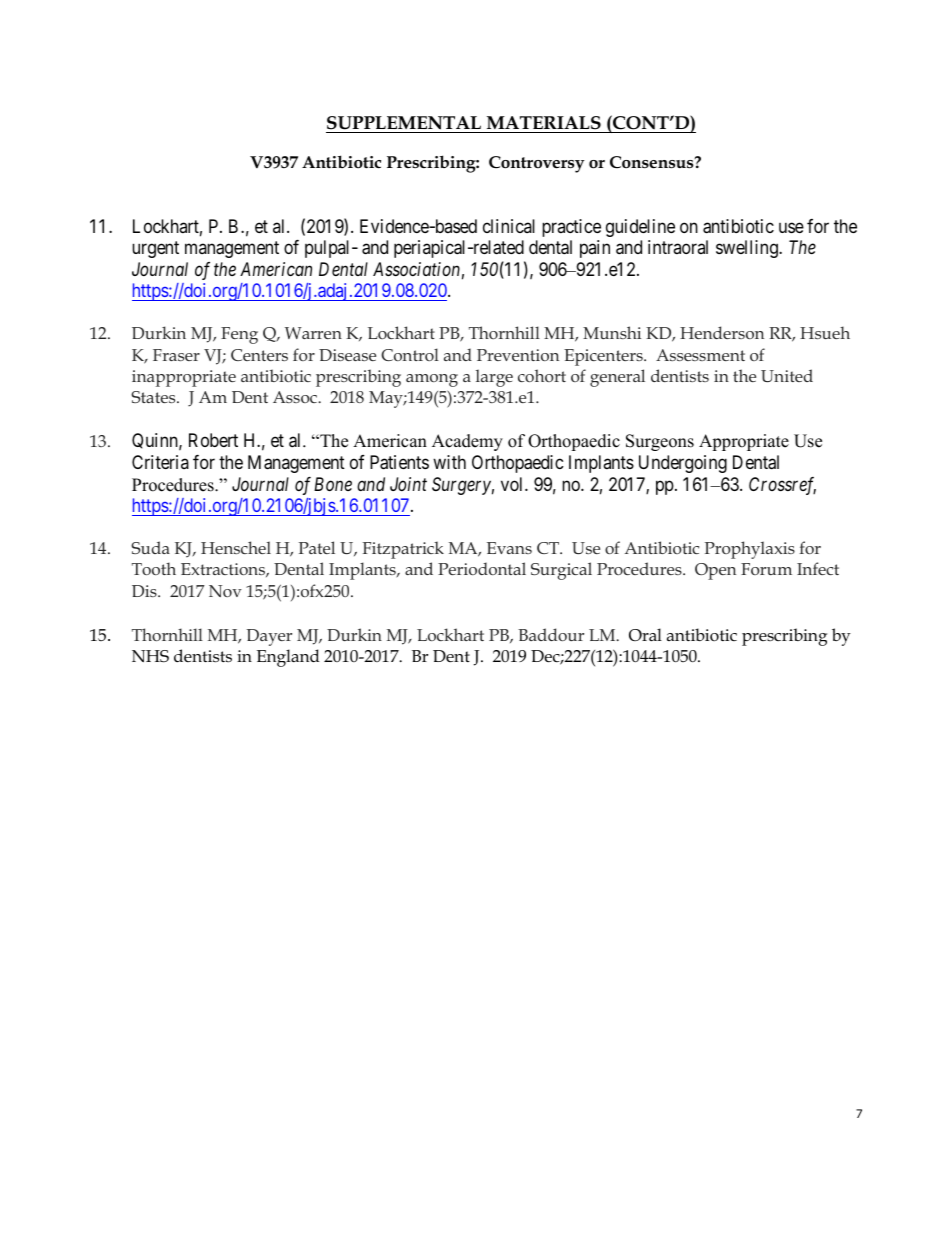 The image size is (952, 1233). Describe the element at coordinates (640, 228) in the screenshot. I see `guideline` at that location.
